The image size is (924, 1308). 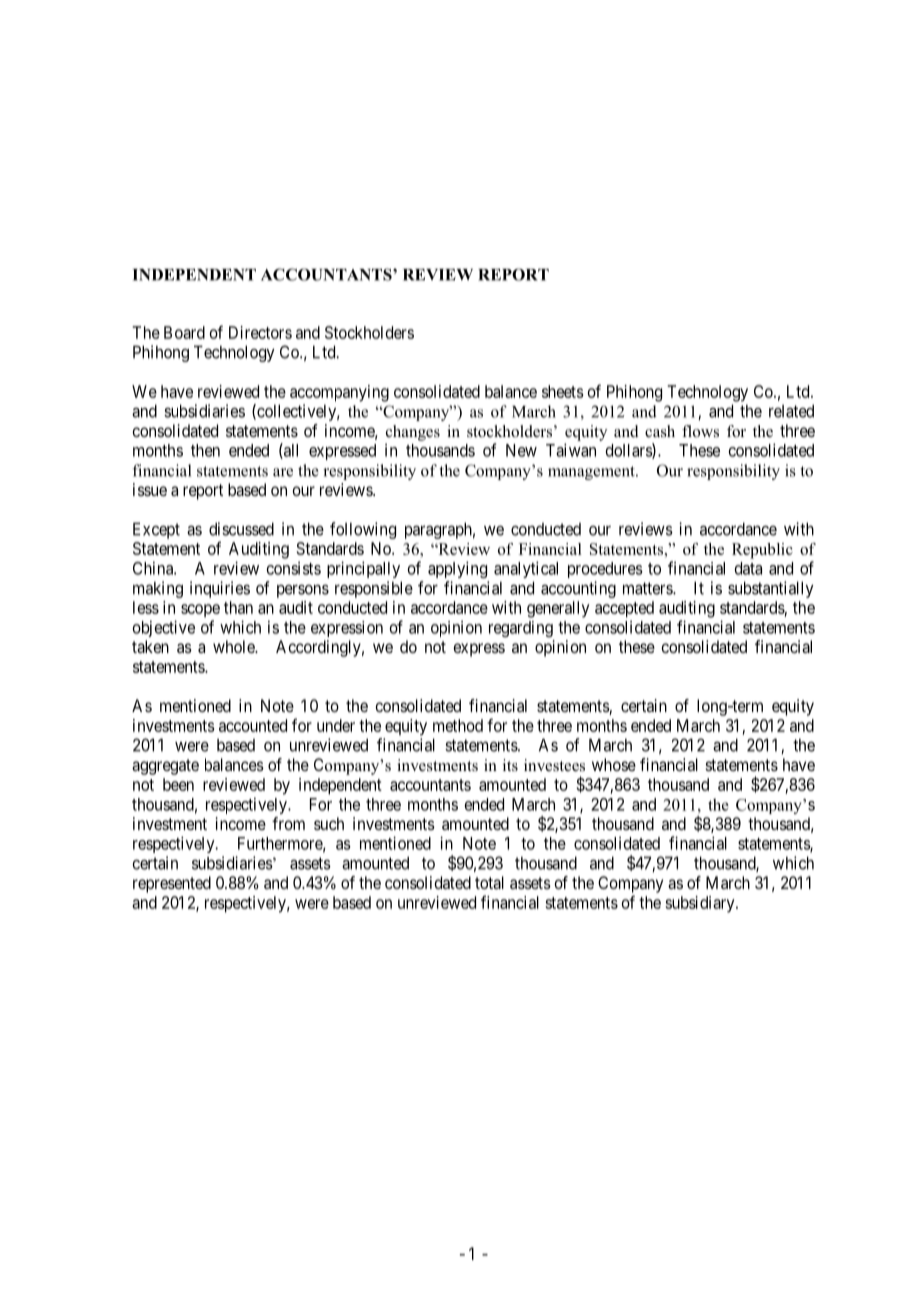 I want to click on accounted, so click(x=253, y=725).
